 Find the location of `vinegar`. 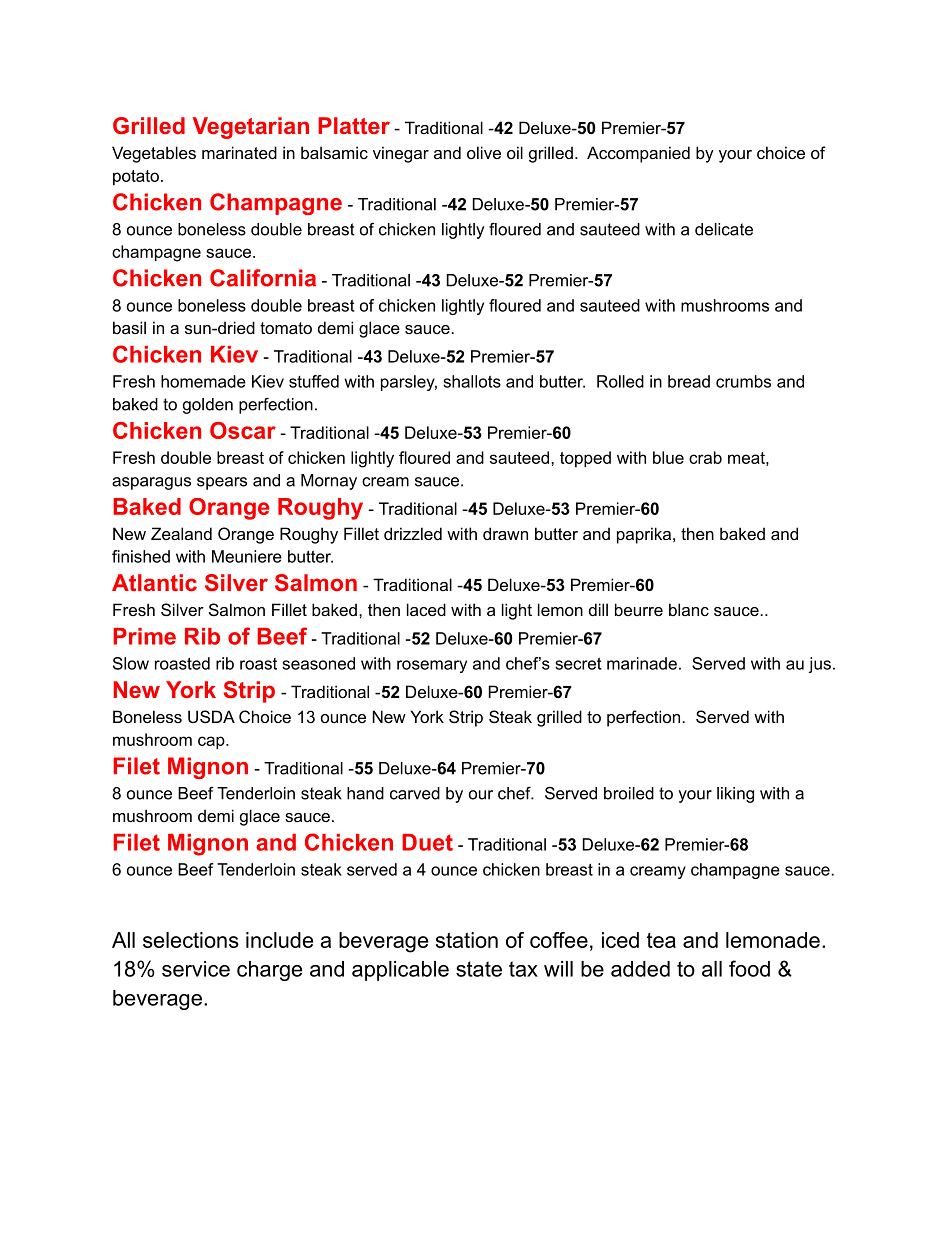

vinegar is located at coordinates (401, 154).
